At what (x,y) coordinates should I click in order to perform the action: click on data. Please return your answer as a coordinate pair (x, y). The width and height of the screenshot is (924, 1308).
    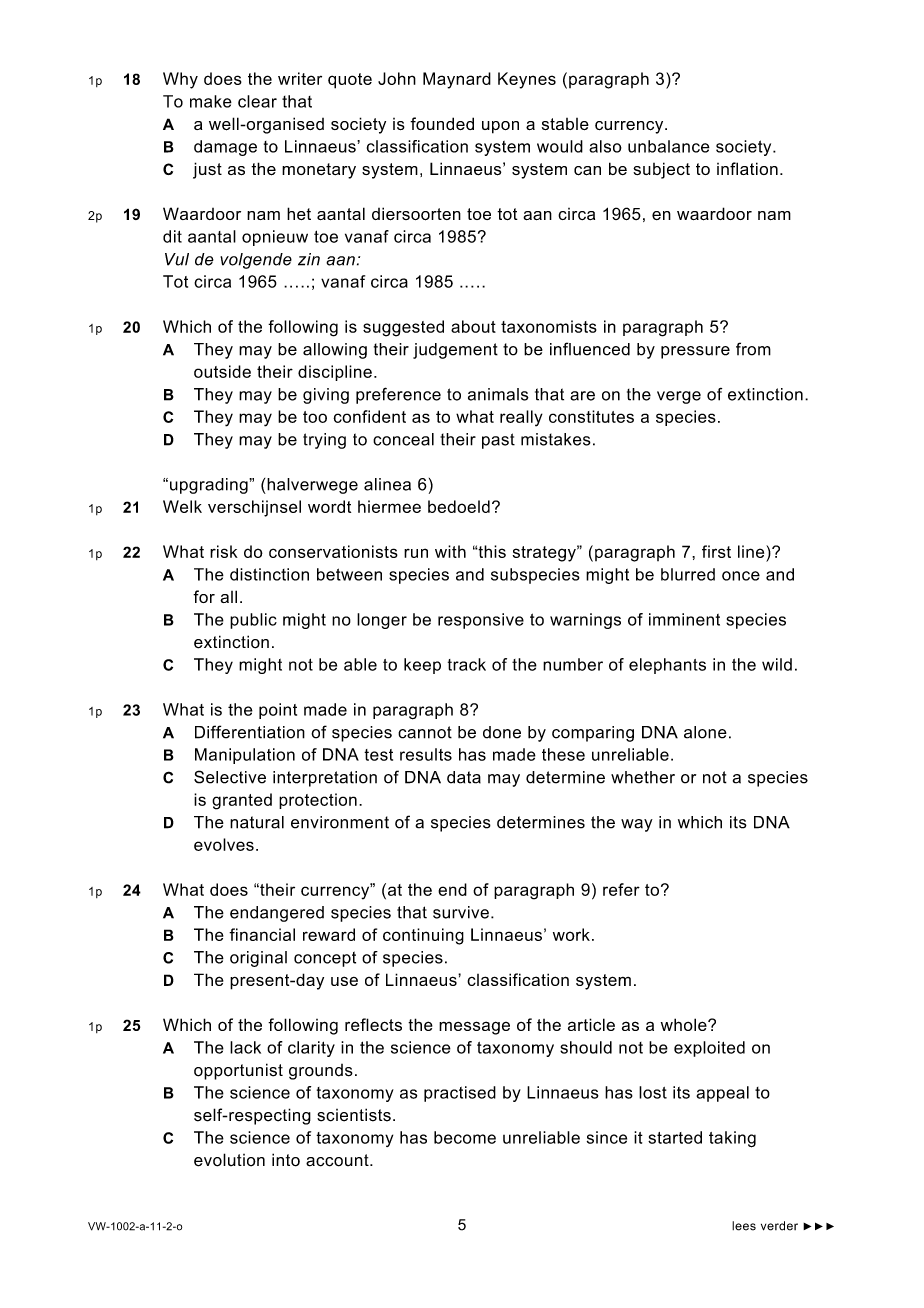
    Looking at the image, I should click on (464, 777).
